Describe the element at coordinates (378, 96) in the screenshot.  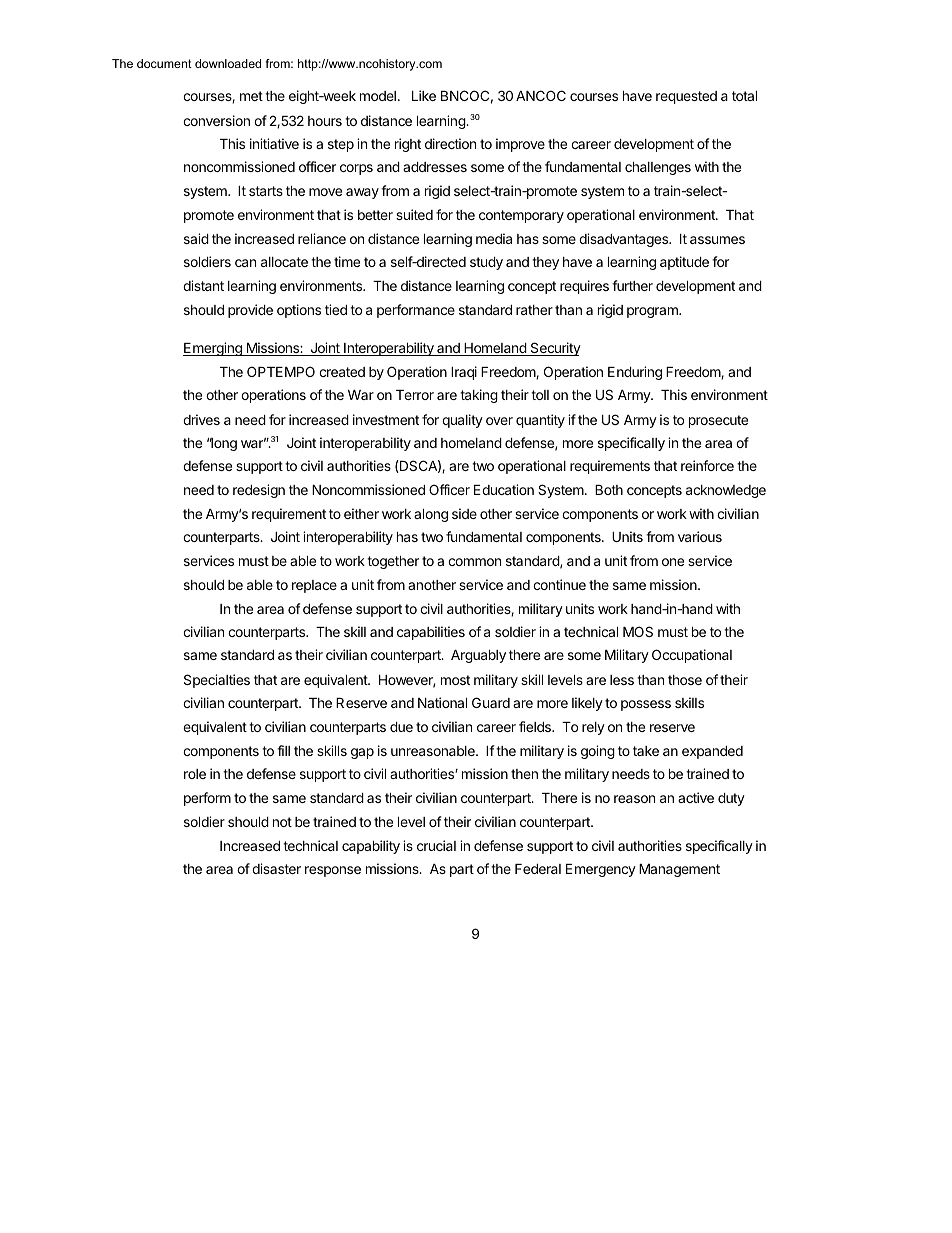
I see `model` at that location.
